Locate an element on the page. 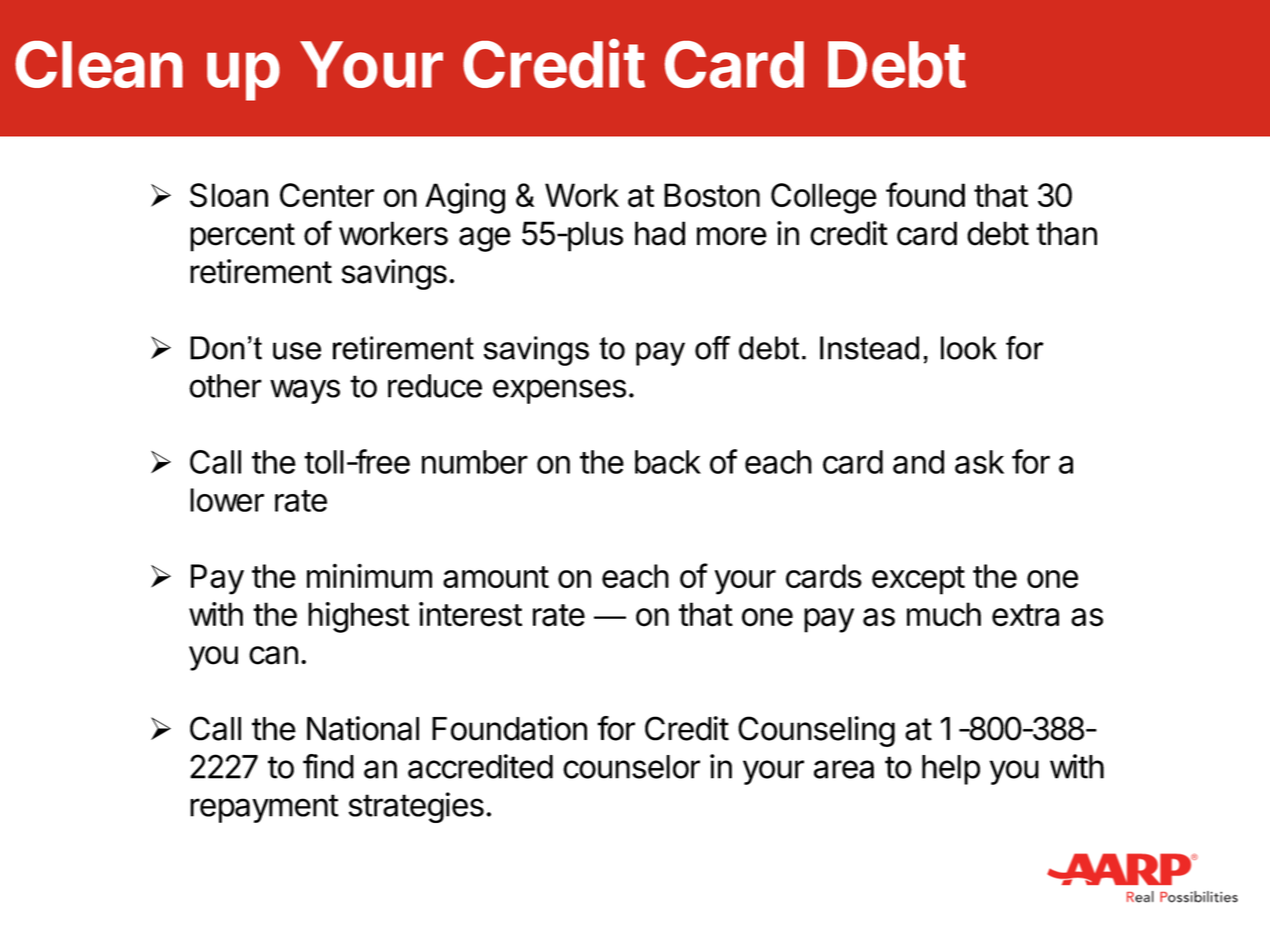 The width and height of the image is (1270, 952). Clean is located at coordinates (99, 64).
